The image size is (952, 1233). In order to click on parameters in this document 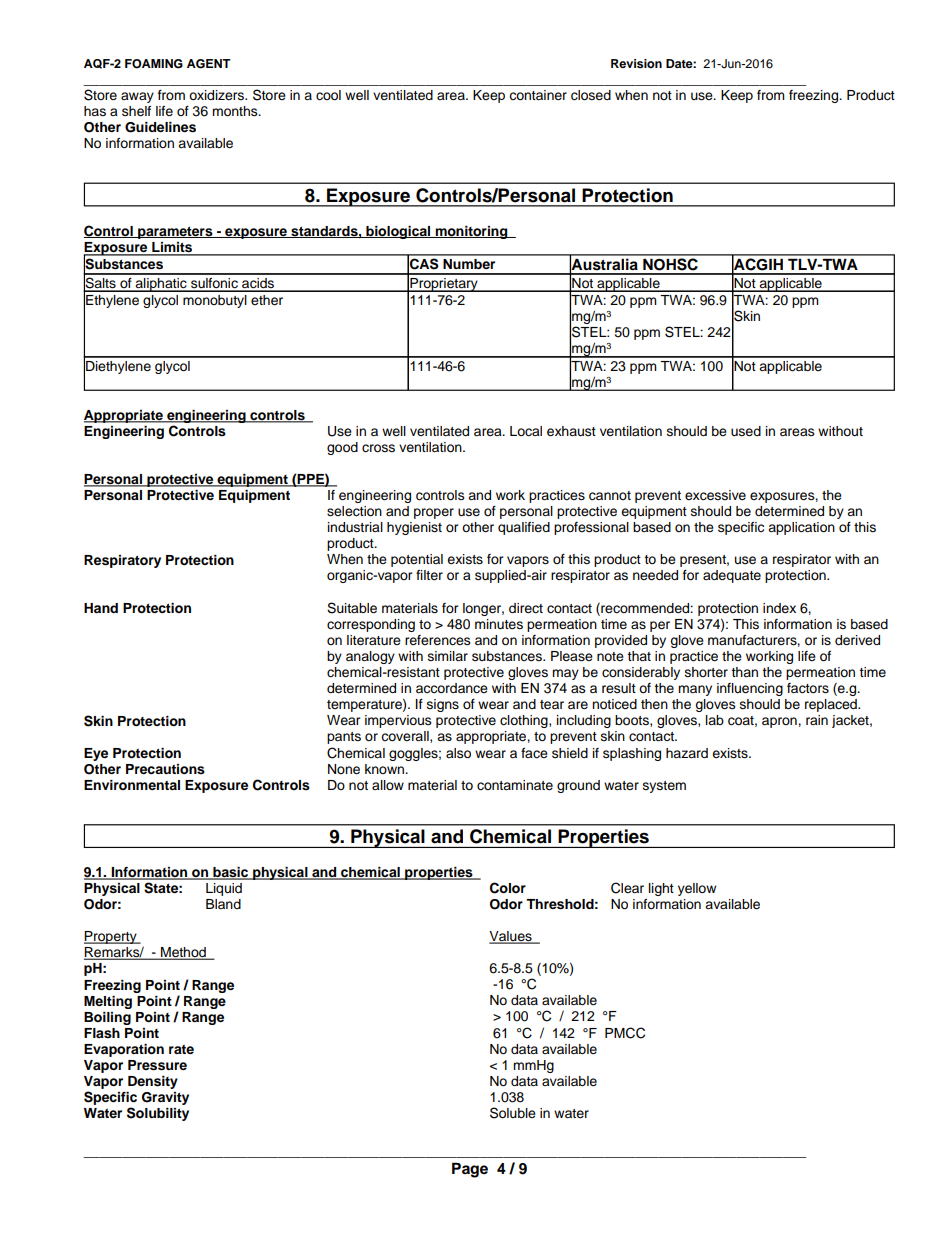, I will do `click(175, 233)`.
